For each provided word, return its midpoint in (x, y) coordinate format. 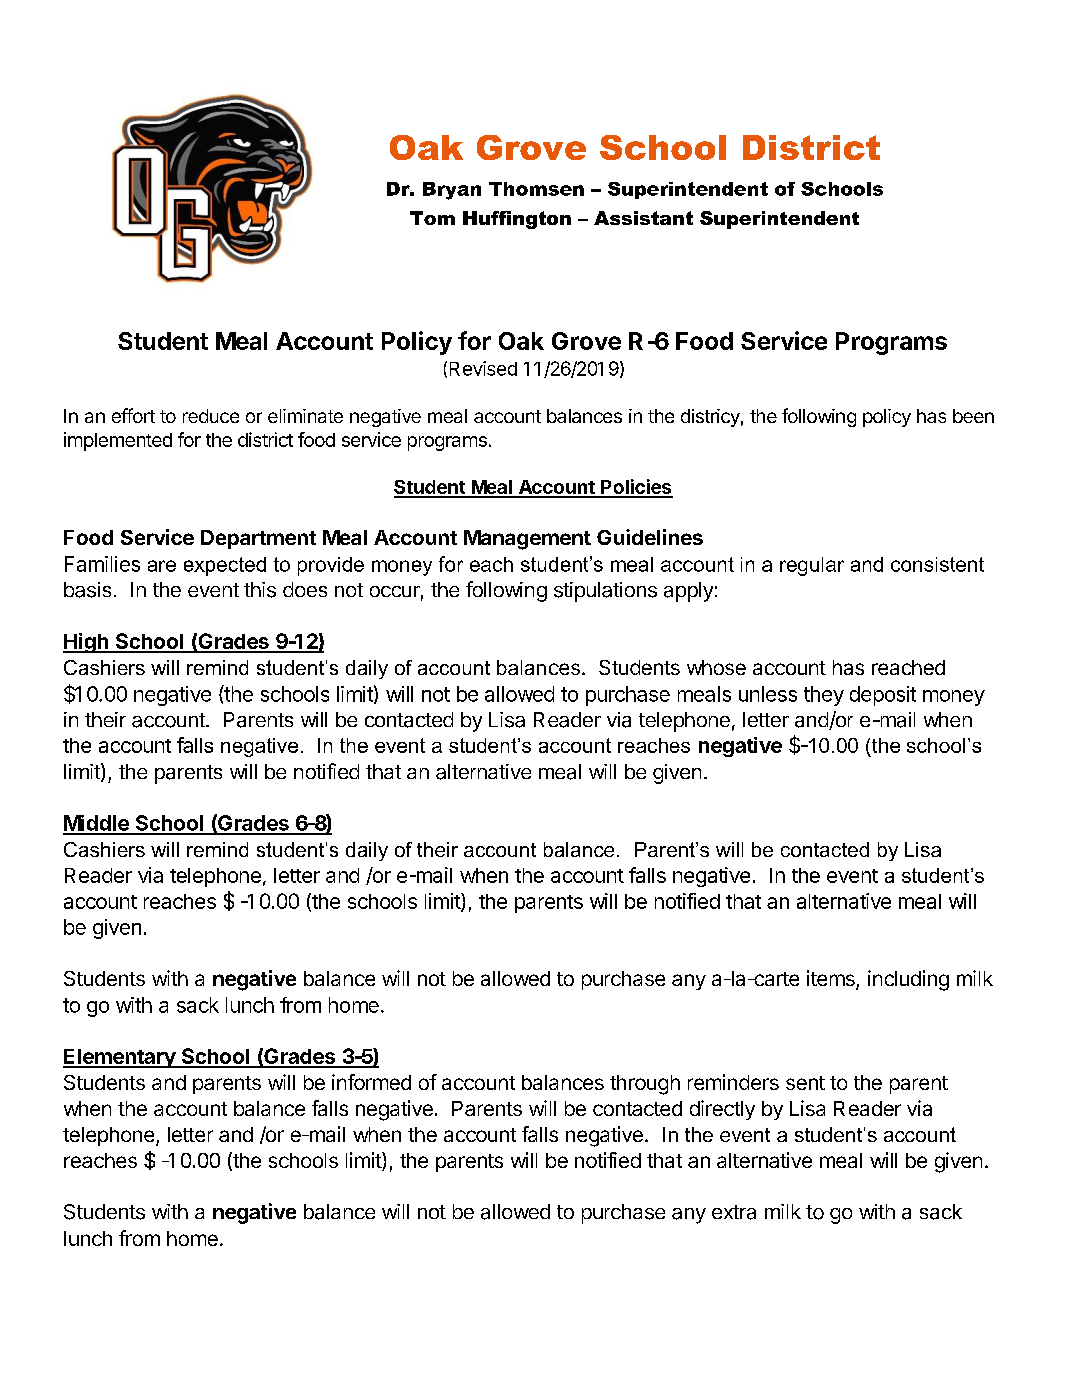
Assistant (643, 218)
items (832, 979)
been (973, 416)
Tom (432, 218)
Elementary (120, 1058)
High (86, 643)
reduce (211, 416)
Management (527, 540)
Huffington (517, 220)
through (645, 1085)
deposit (883, 696)
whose (716, 667)
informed (371, 1082)
